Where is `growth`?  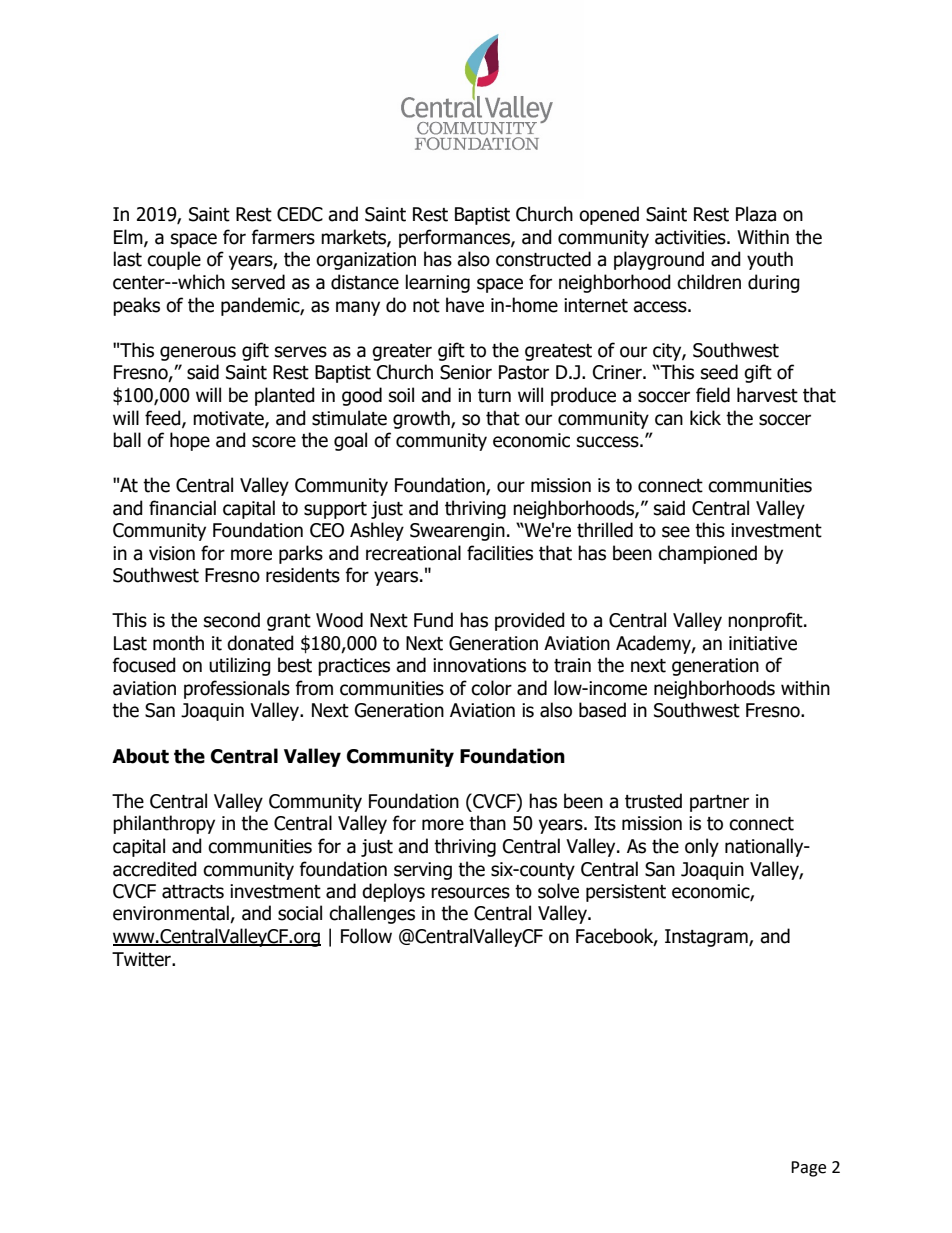
growth is located at coordinates (422, 419).
